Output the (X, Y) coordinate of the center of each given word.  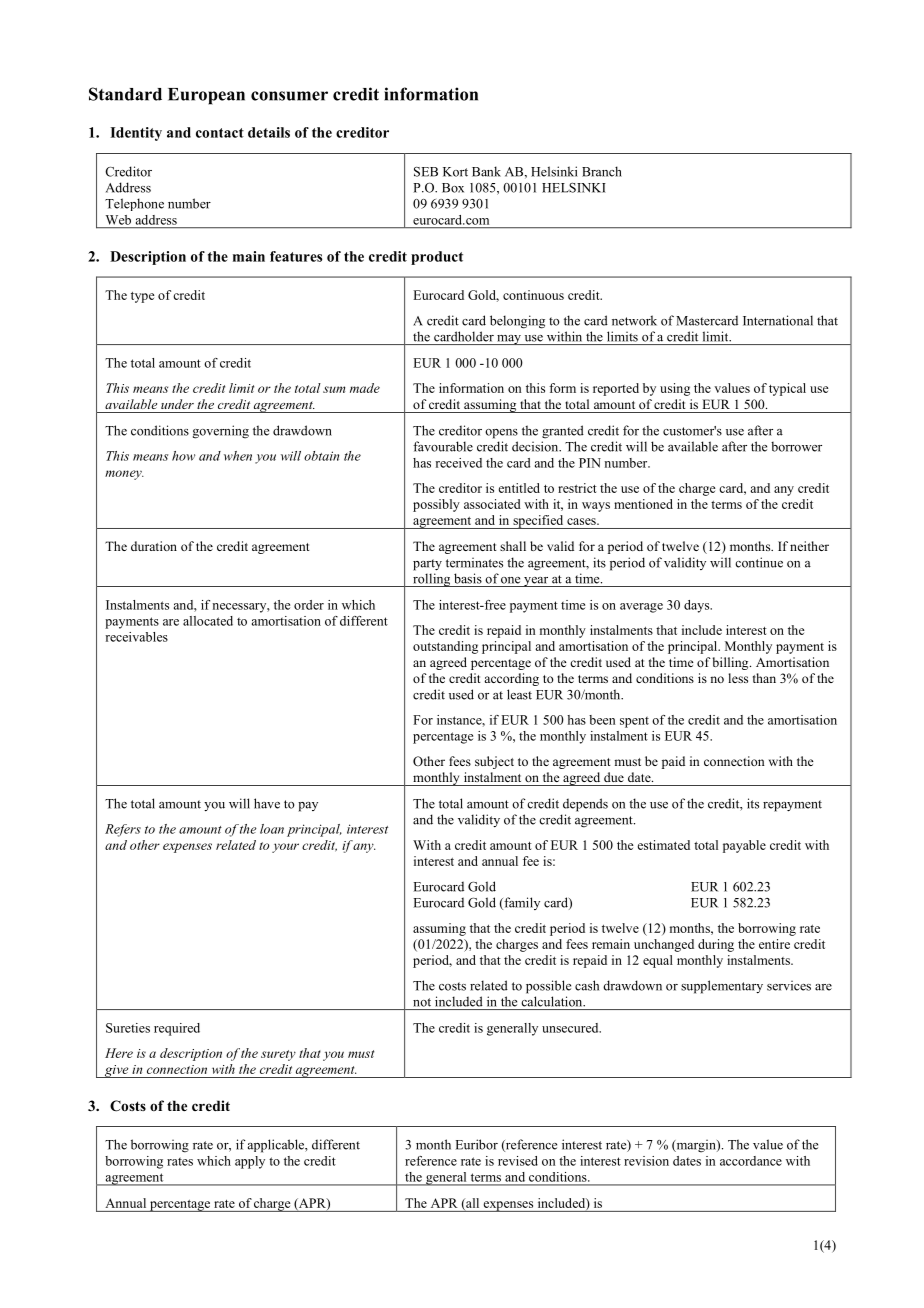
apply (250, 1162)
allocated (208, 621)
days (698, 606)
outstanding (445, 647)
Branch (602, 171)
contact (220, 133)
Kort (455, 172)
